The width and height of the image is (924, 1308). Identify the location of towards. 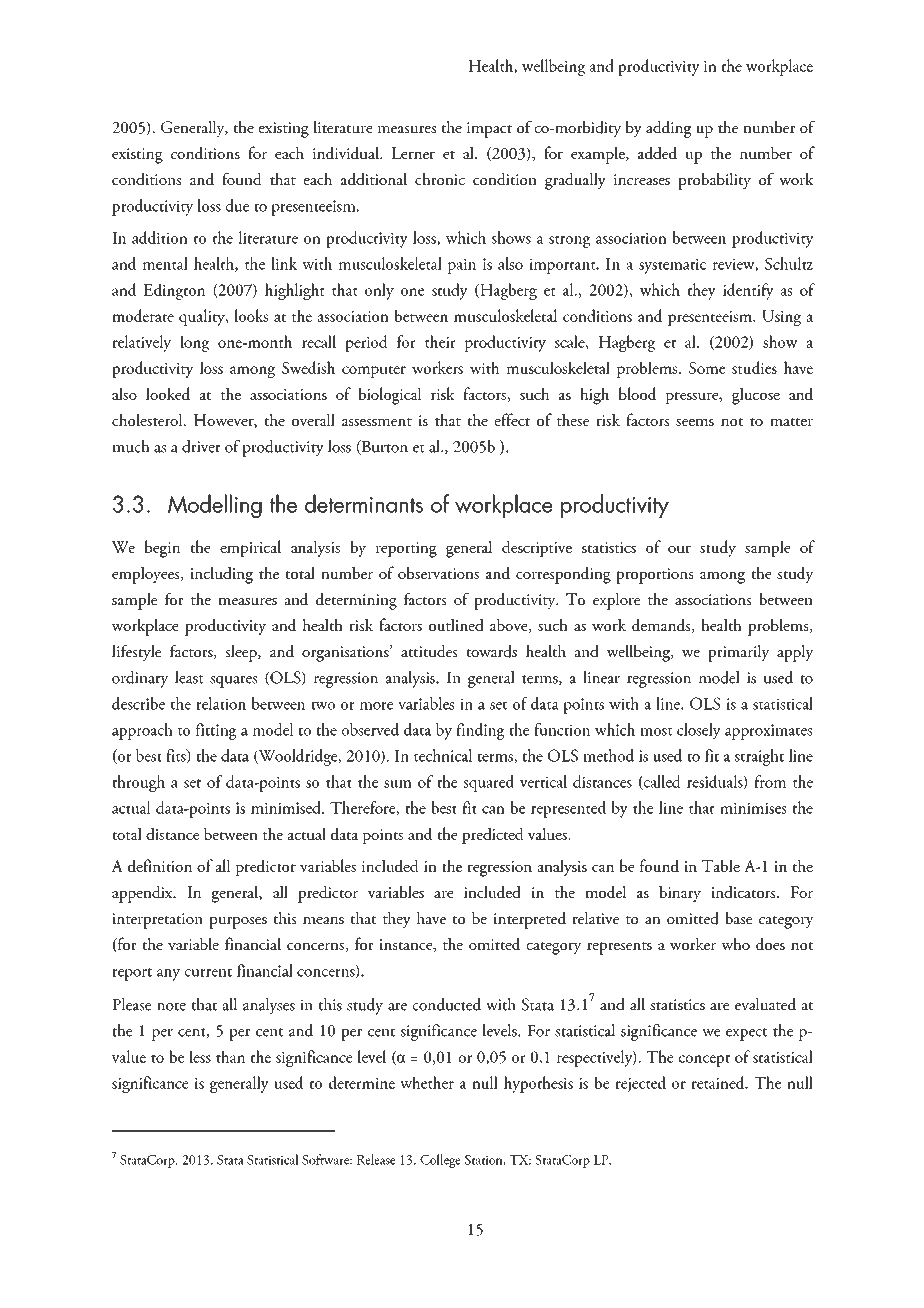
(491, 651).
